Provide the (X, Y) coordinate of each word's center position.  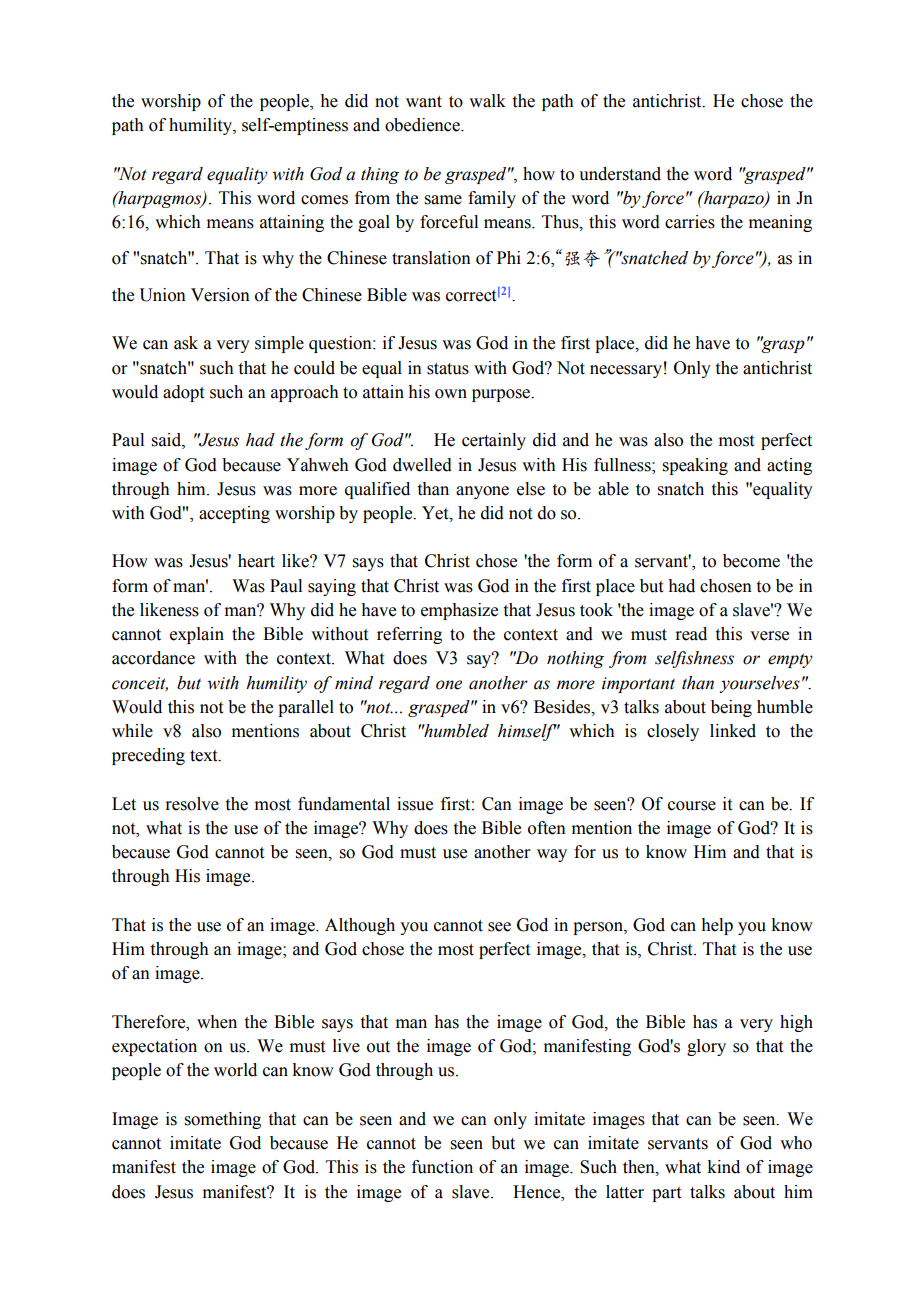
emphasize (459, 611)
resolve (192, 804)
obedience (423, 125)
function (442, 1167)
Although (360, 926)
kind (723, 1167)
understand (620, 174)
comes (324, 200)
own (451, 394)
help (717, 926)
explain (197, 635)
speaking (695, 466)
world (235, 1070)
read (691, 634)
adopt (183, 393)
